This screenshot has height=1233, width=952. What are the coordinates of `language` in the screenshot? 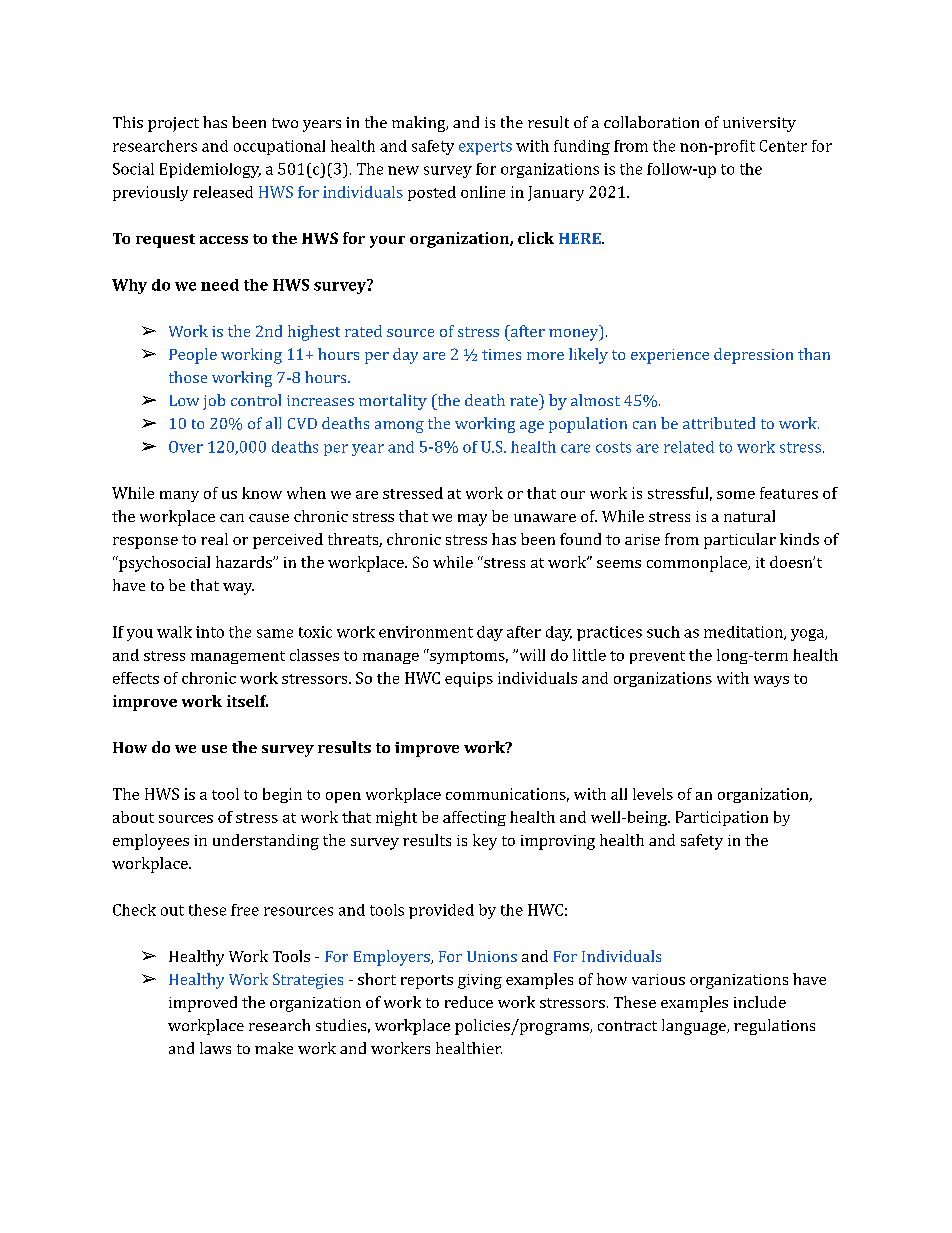 It's located at (695, 1027).
